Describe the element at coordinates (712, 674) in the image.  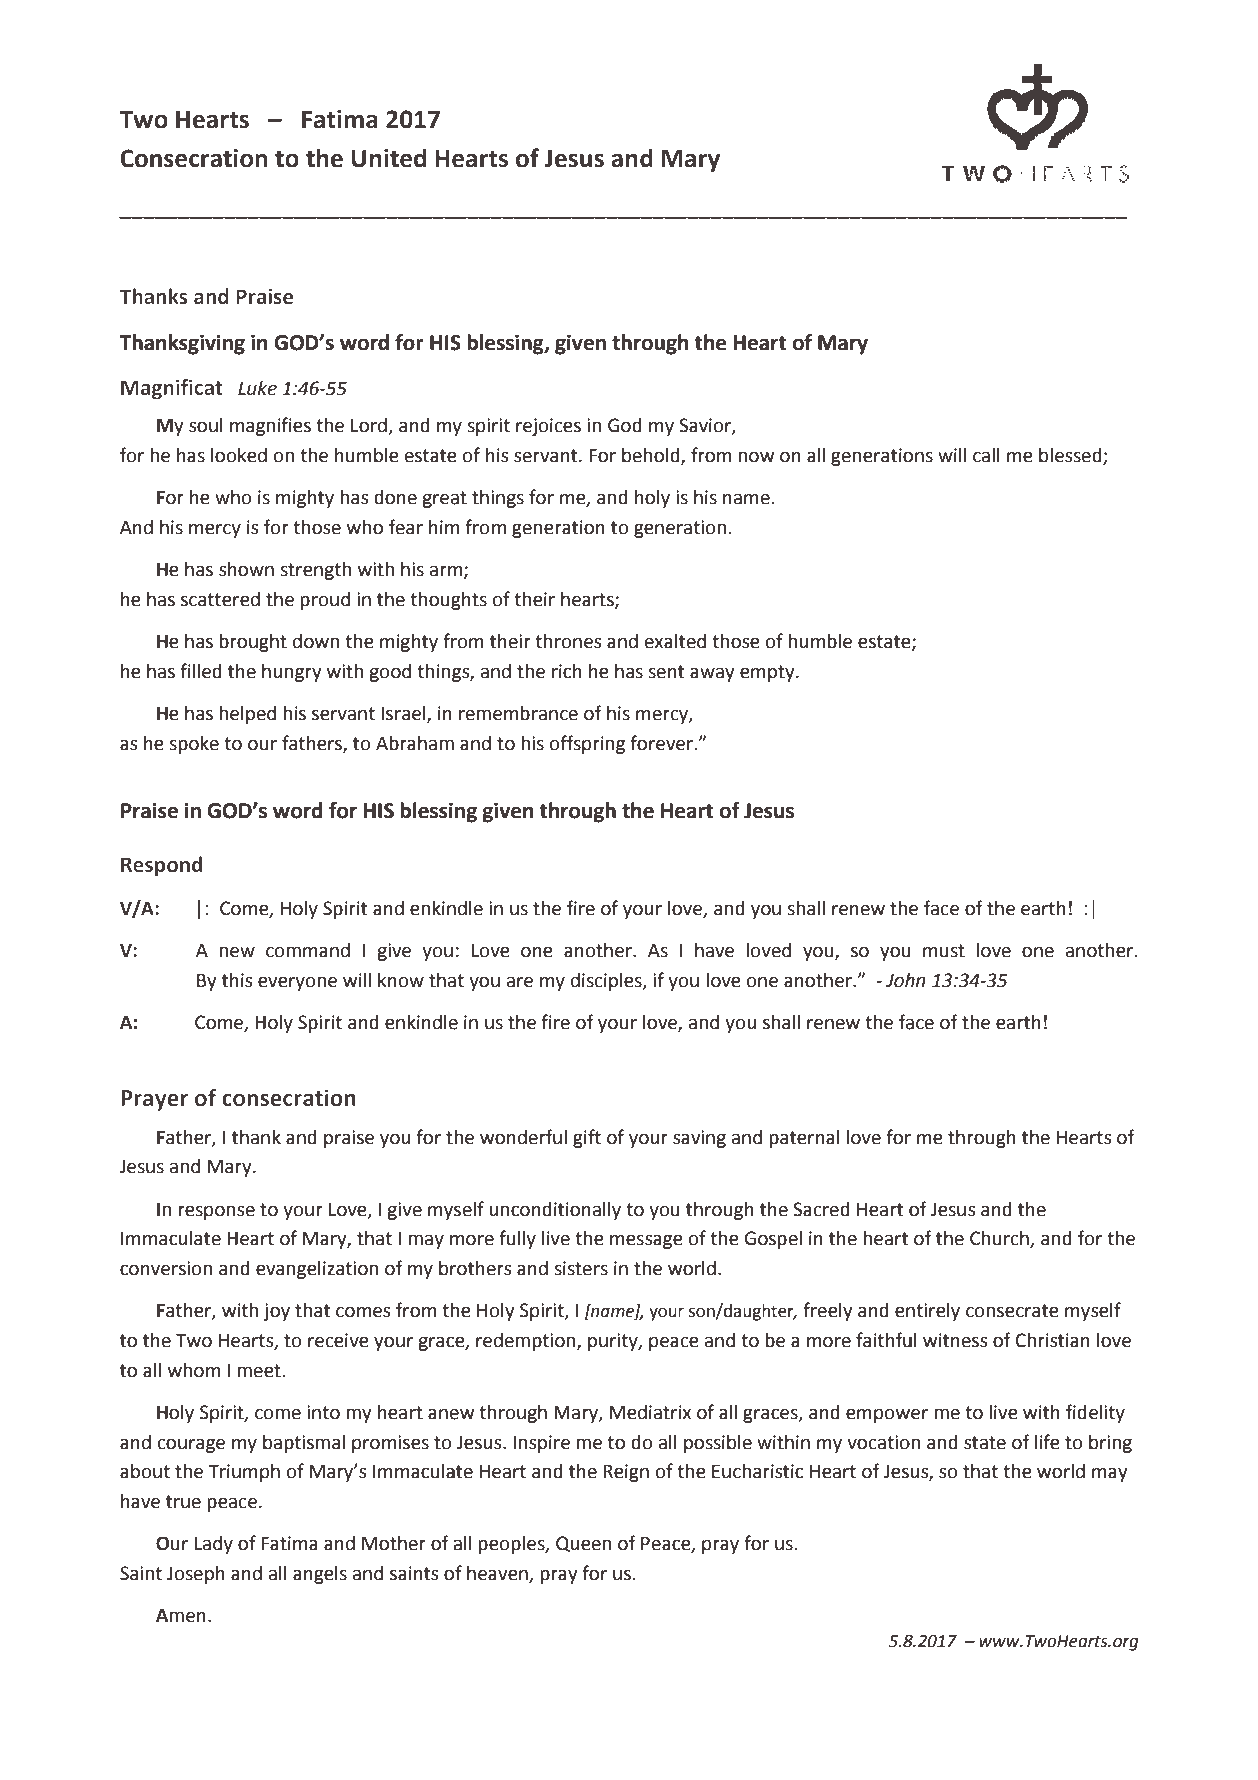
I see `away` at that location.
